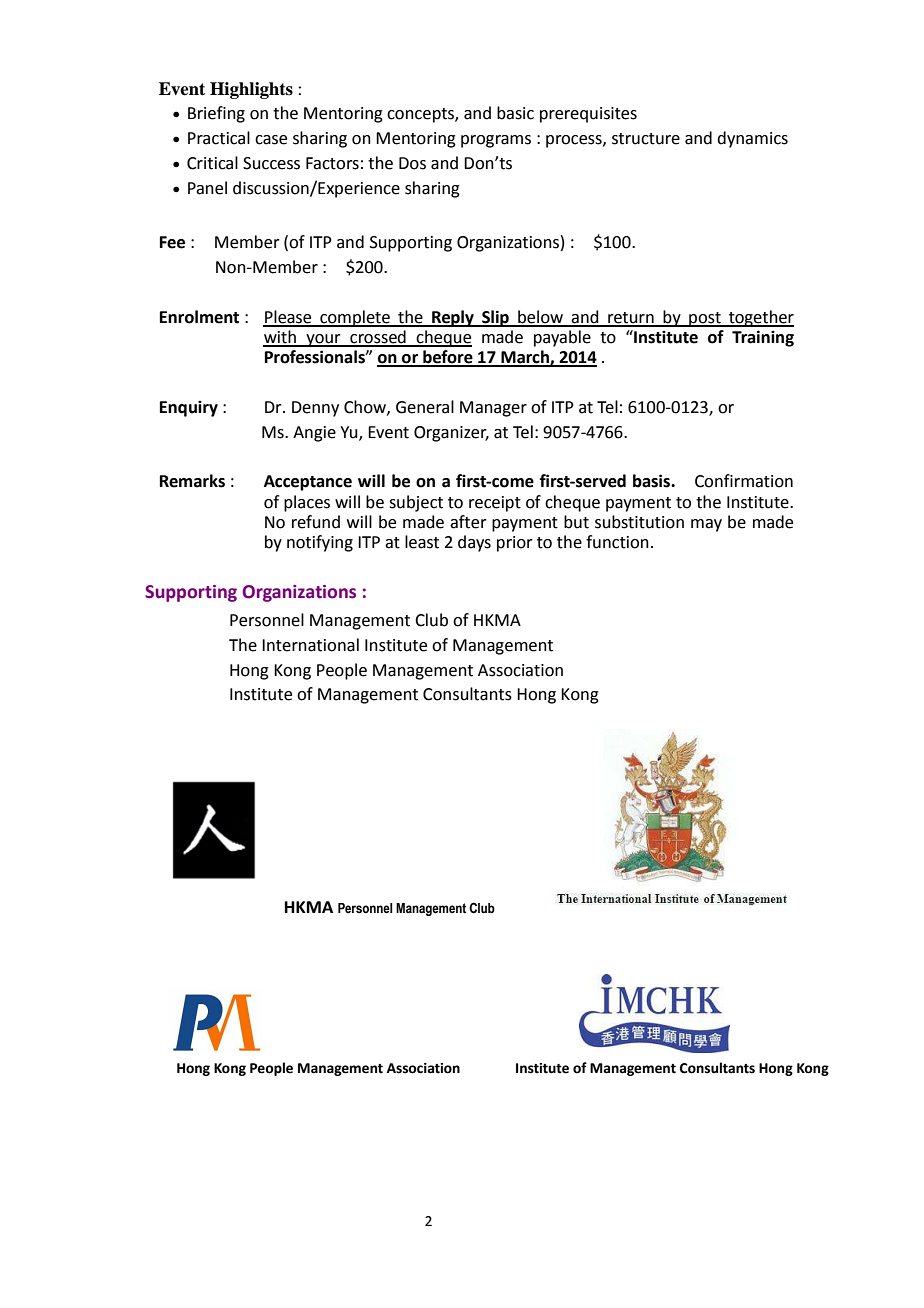  I want to click on Confirmation, so click(744, 481).
